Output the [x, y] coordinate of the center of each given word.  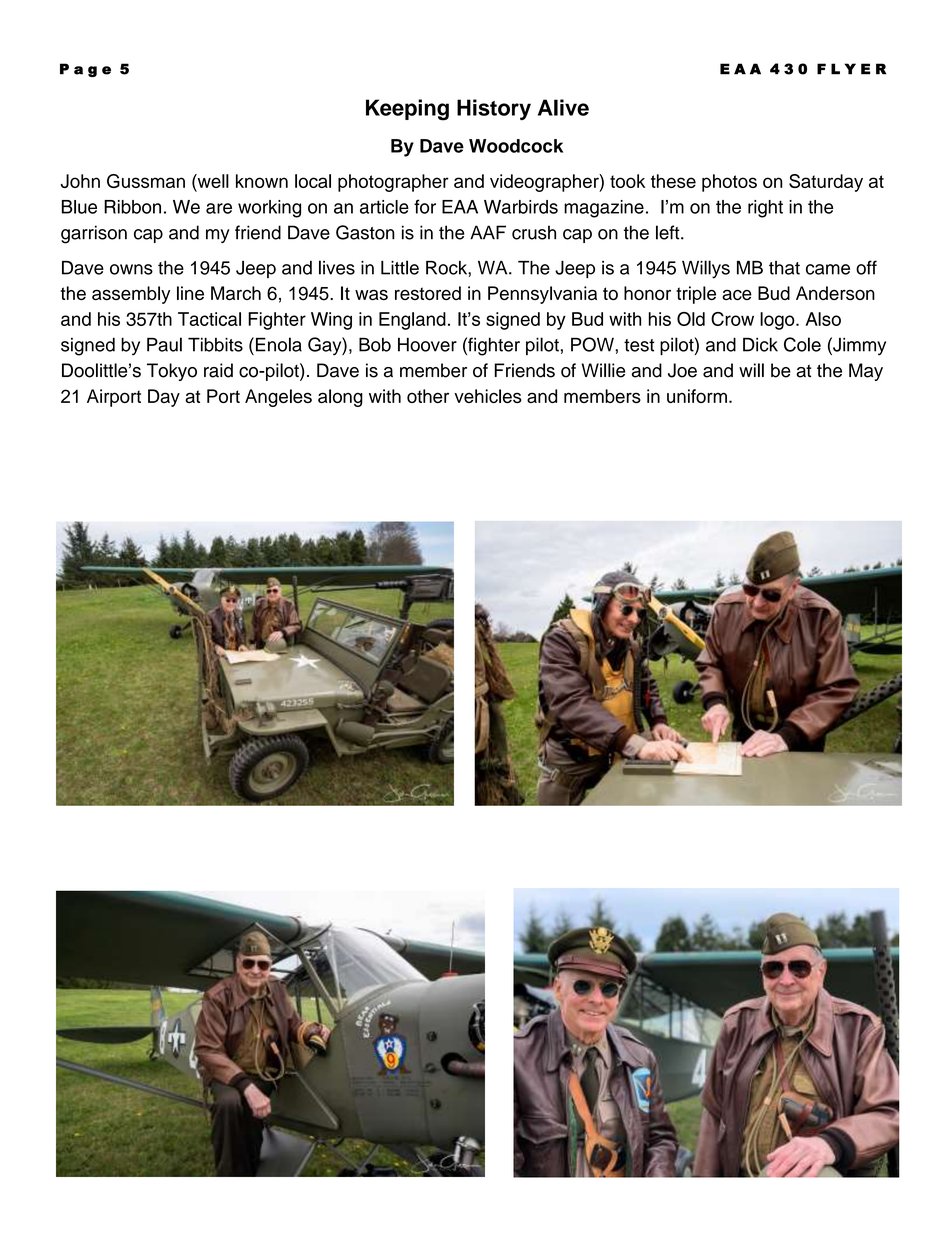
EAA [460, 207]
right [765, 209]
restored [428, 293]
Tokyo [172, 372]
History [494, 109]
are [219, 208]
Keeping [407, 110]
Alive [563, 107]
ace [737, 294]
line [190, 293]
